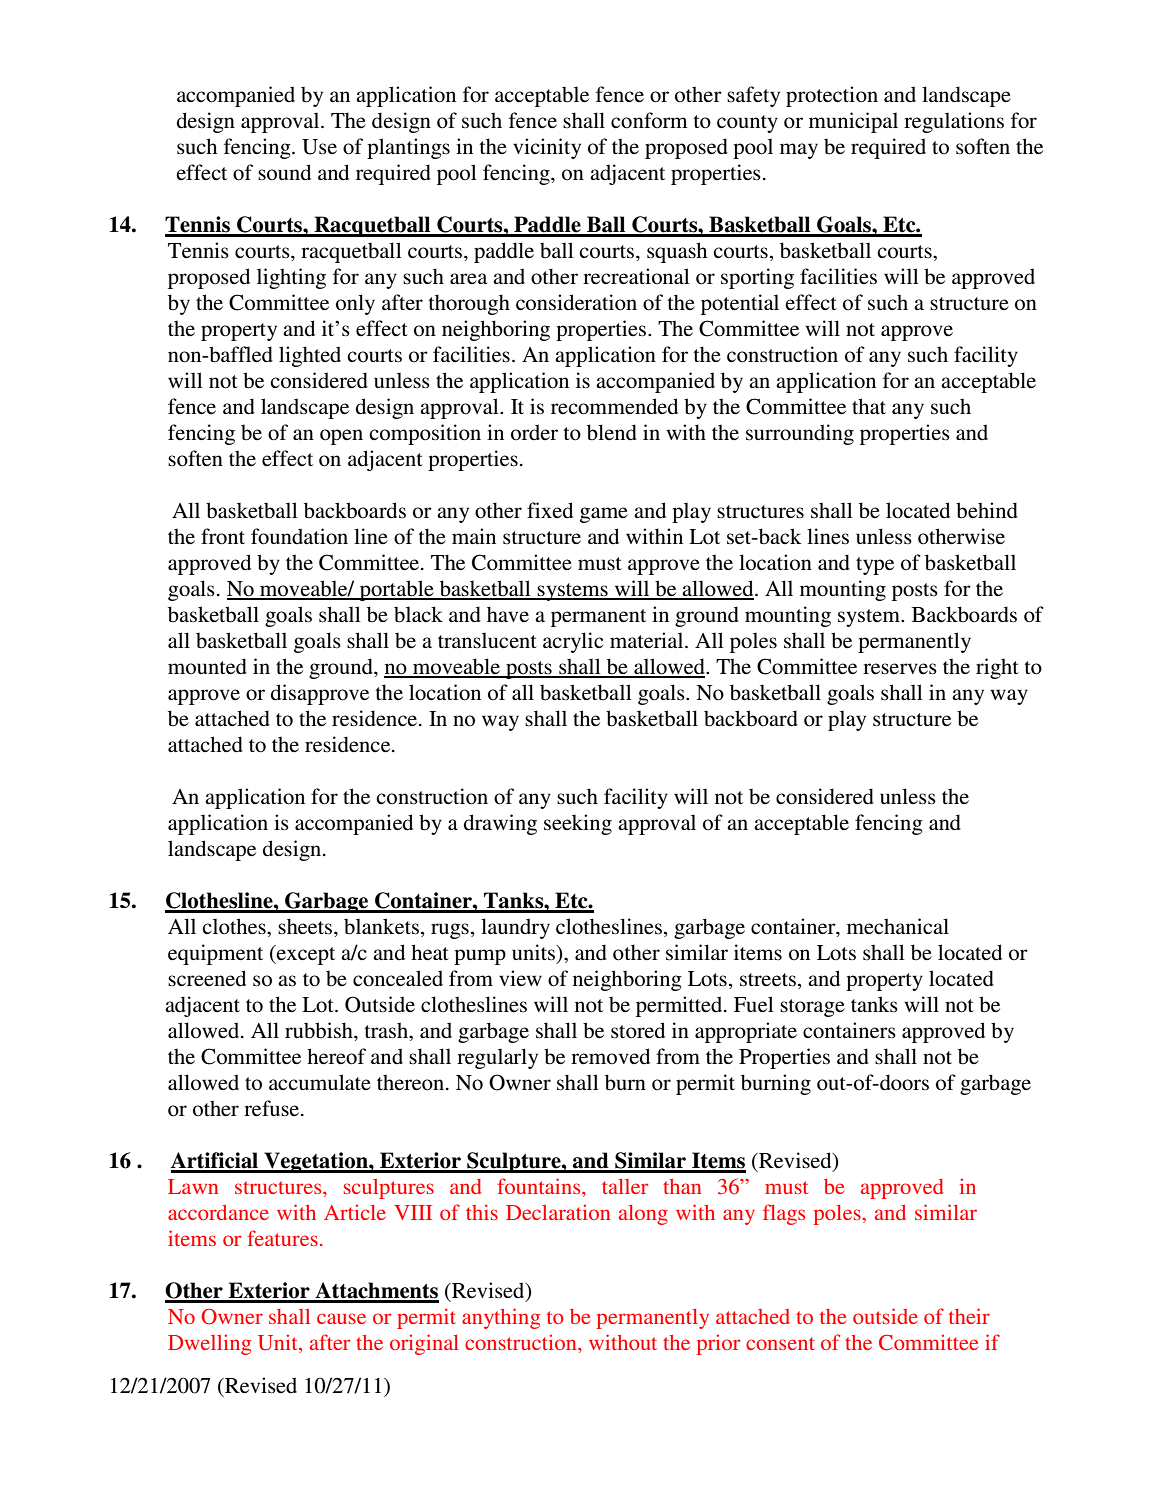  What do you see at coordinates (900, 669) in the document?
I see `reserves` at bounding box center [900, 669].
